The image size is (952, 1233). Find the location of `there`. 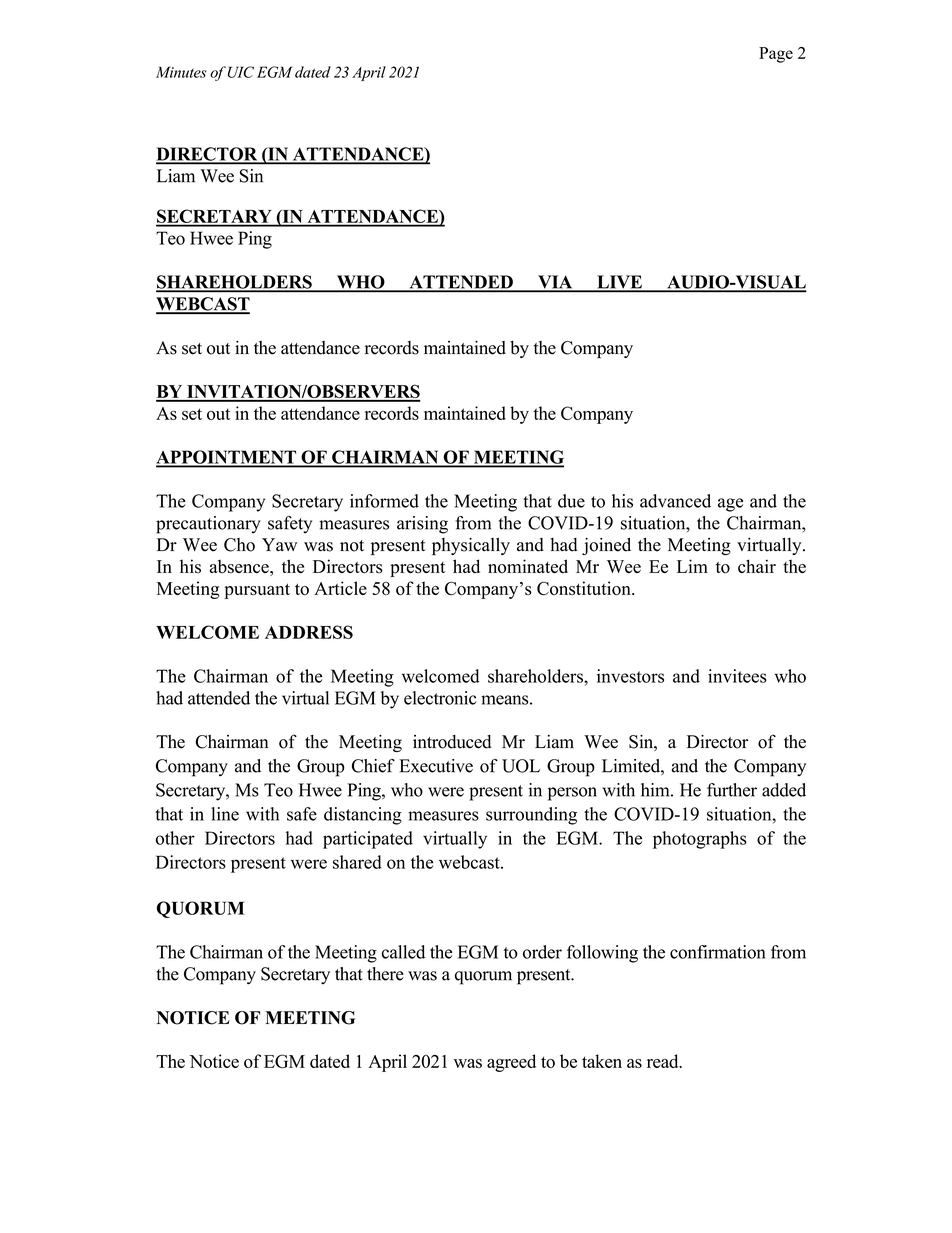

there is located at coordinates (385, 974).
